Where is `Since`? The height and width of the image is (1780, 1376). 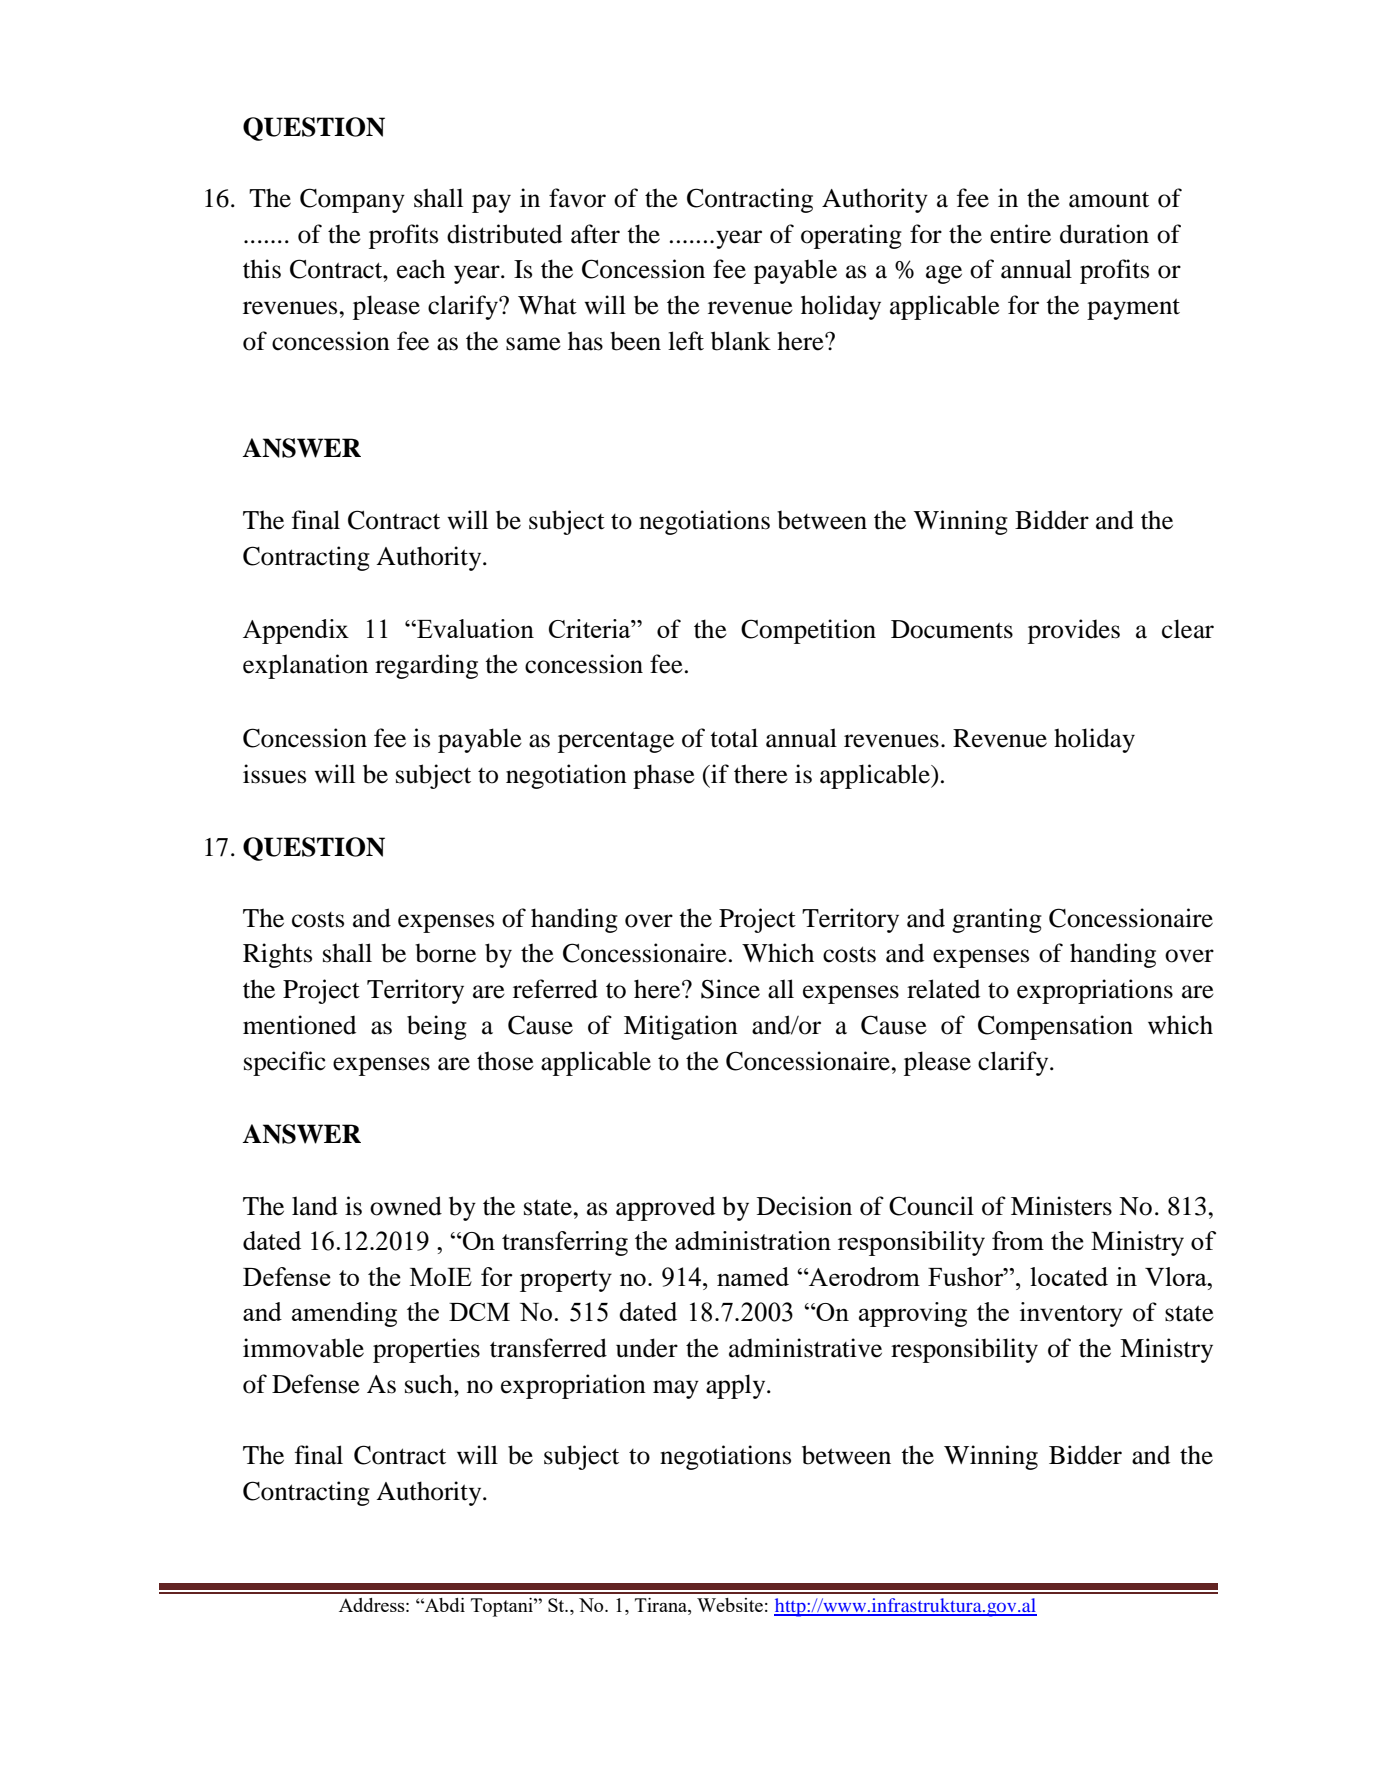
Since is located at coordinates (730, 989).
